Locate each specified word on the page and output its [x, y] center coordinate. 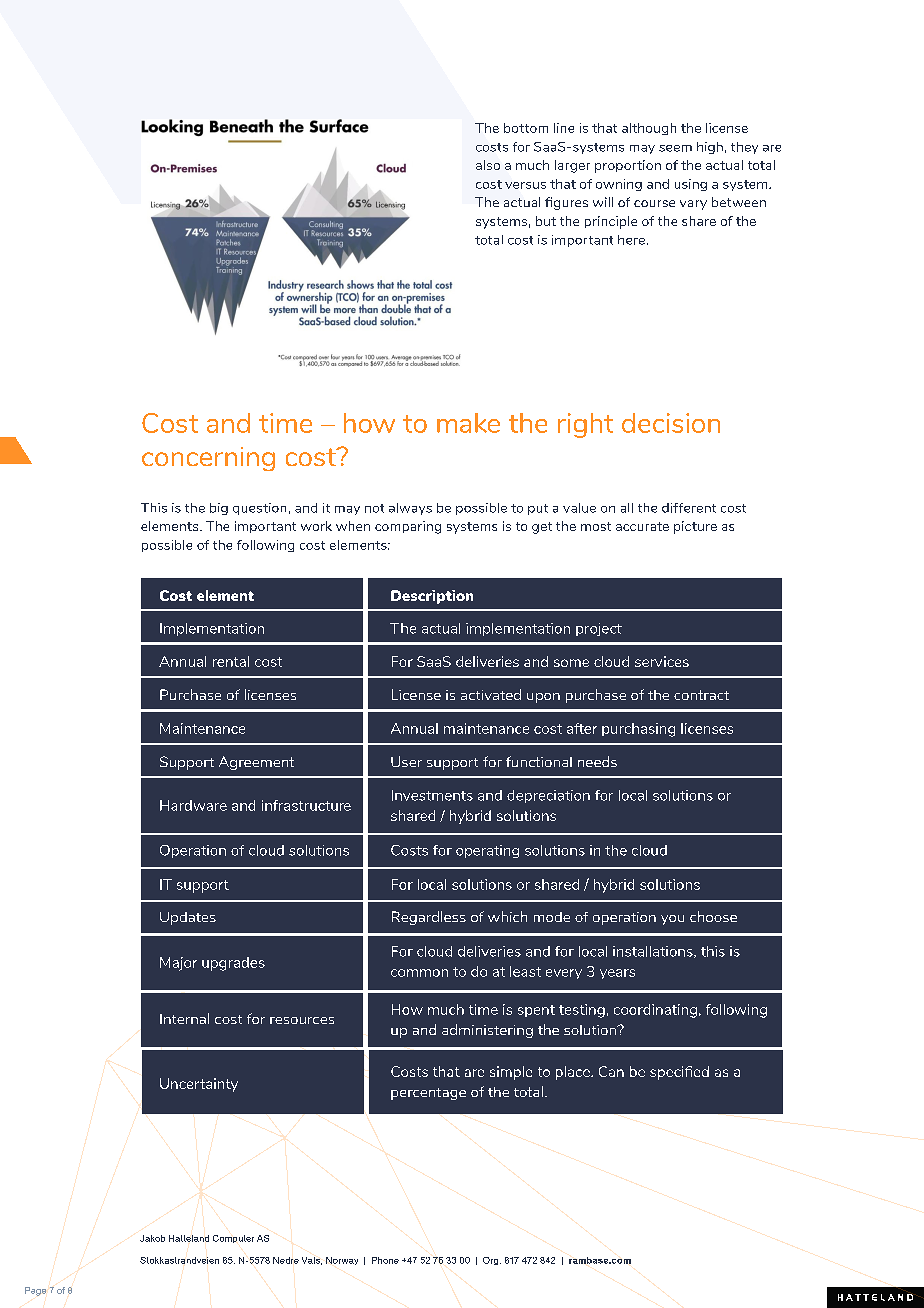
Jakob [152, 1238]
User [406, 761]
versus [525, 185]
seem [675, 148]
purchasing [638, 730]
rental [231, 661]
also [488, 165]
